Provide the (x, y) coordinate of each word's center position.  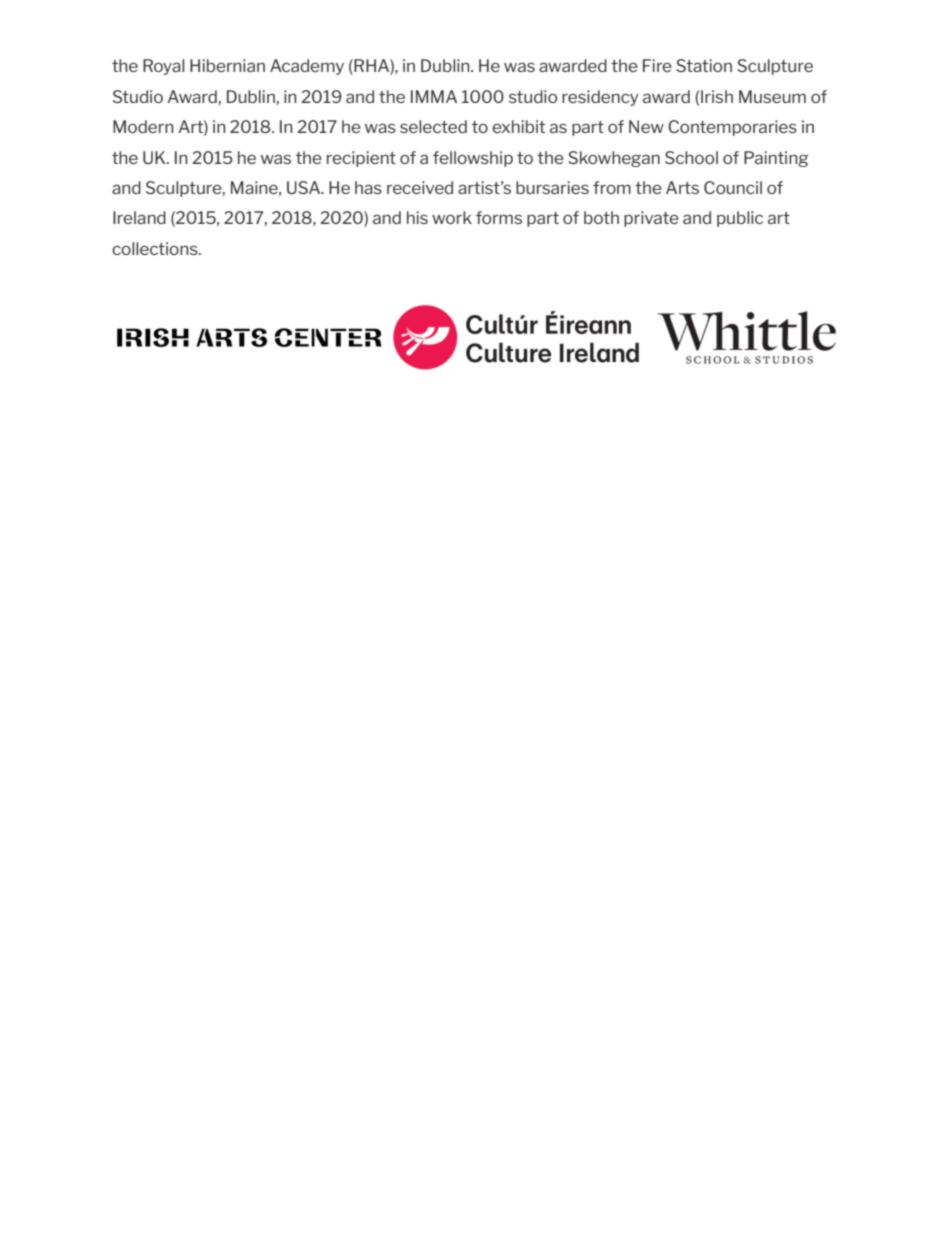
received (420, 187)
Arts (682, 187)
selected (433, 126)
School (691, 157)
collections (156, 248)
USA (305, 187)
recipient (361, 159)
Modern (143, 126)
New (646, 126)
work (452, 217)
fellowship (473, 159)
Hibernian (227, 65)
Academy (307, 67)
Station (704, 65)
